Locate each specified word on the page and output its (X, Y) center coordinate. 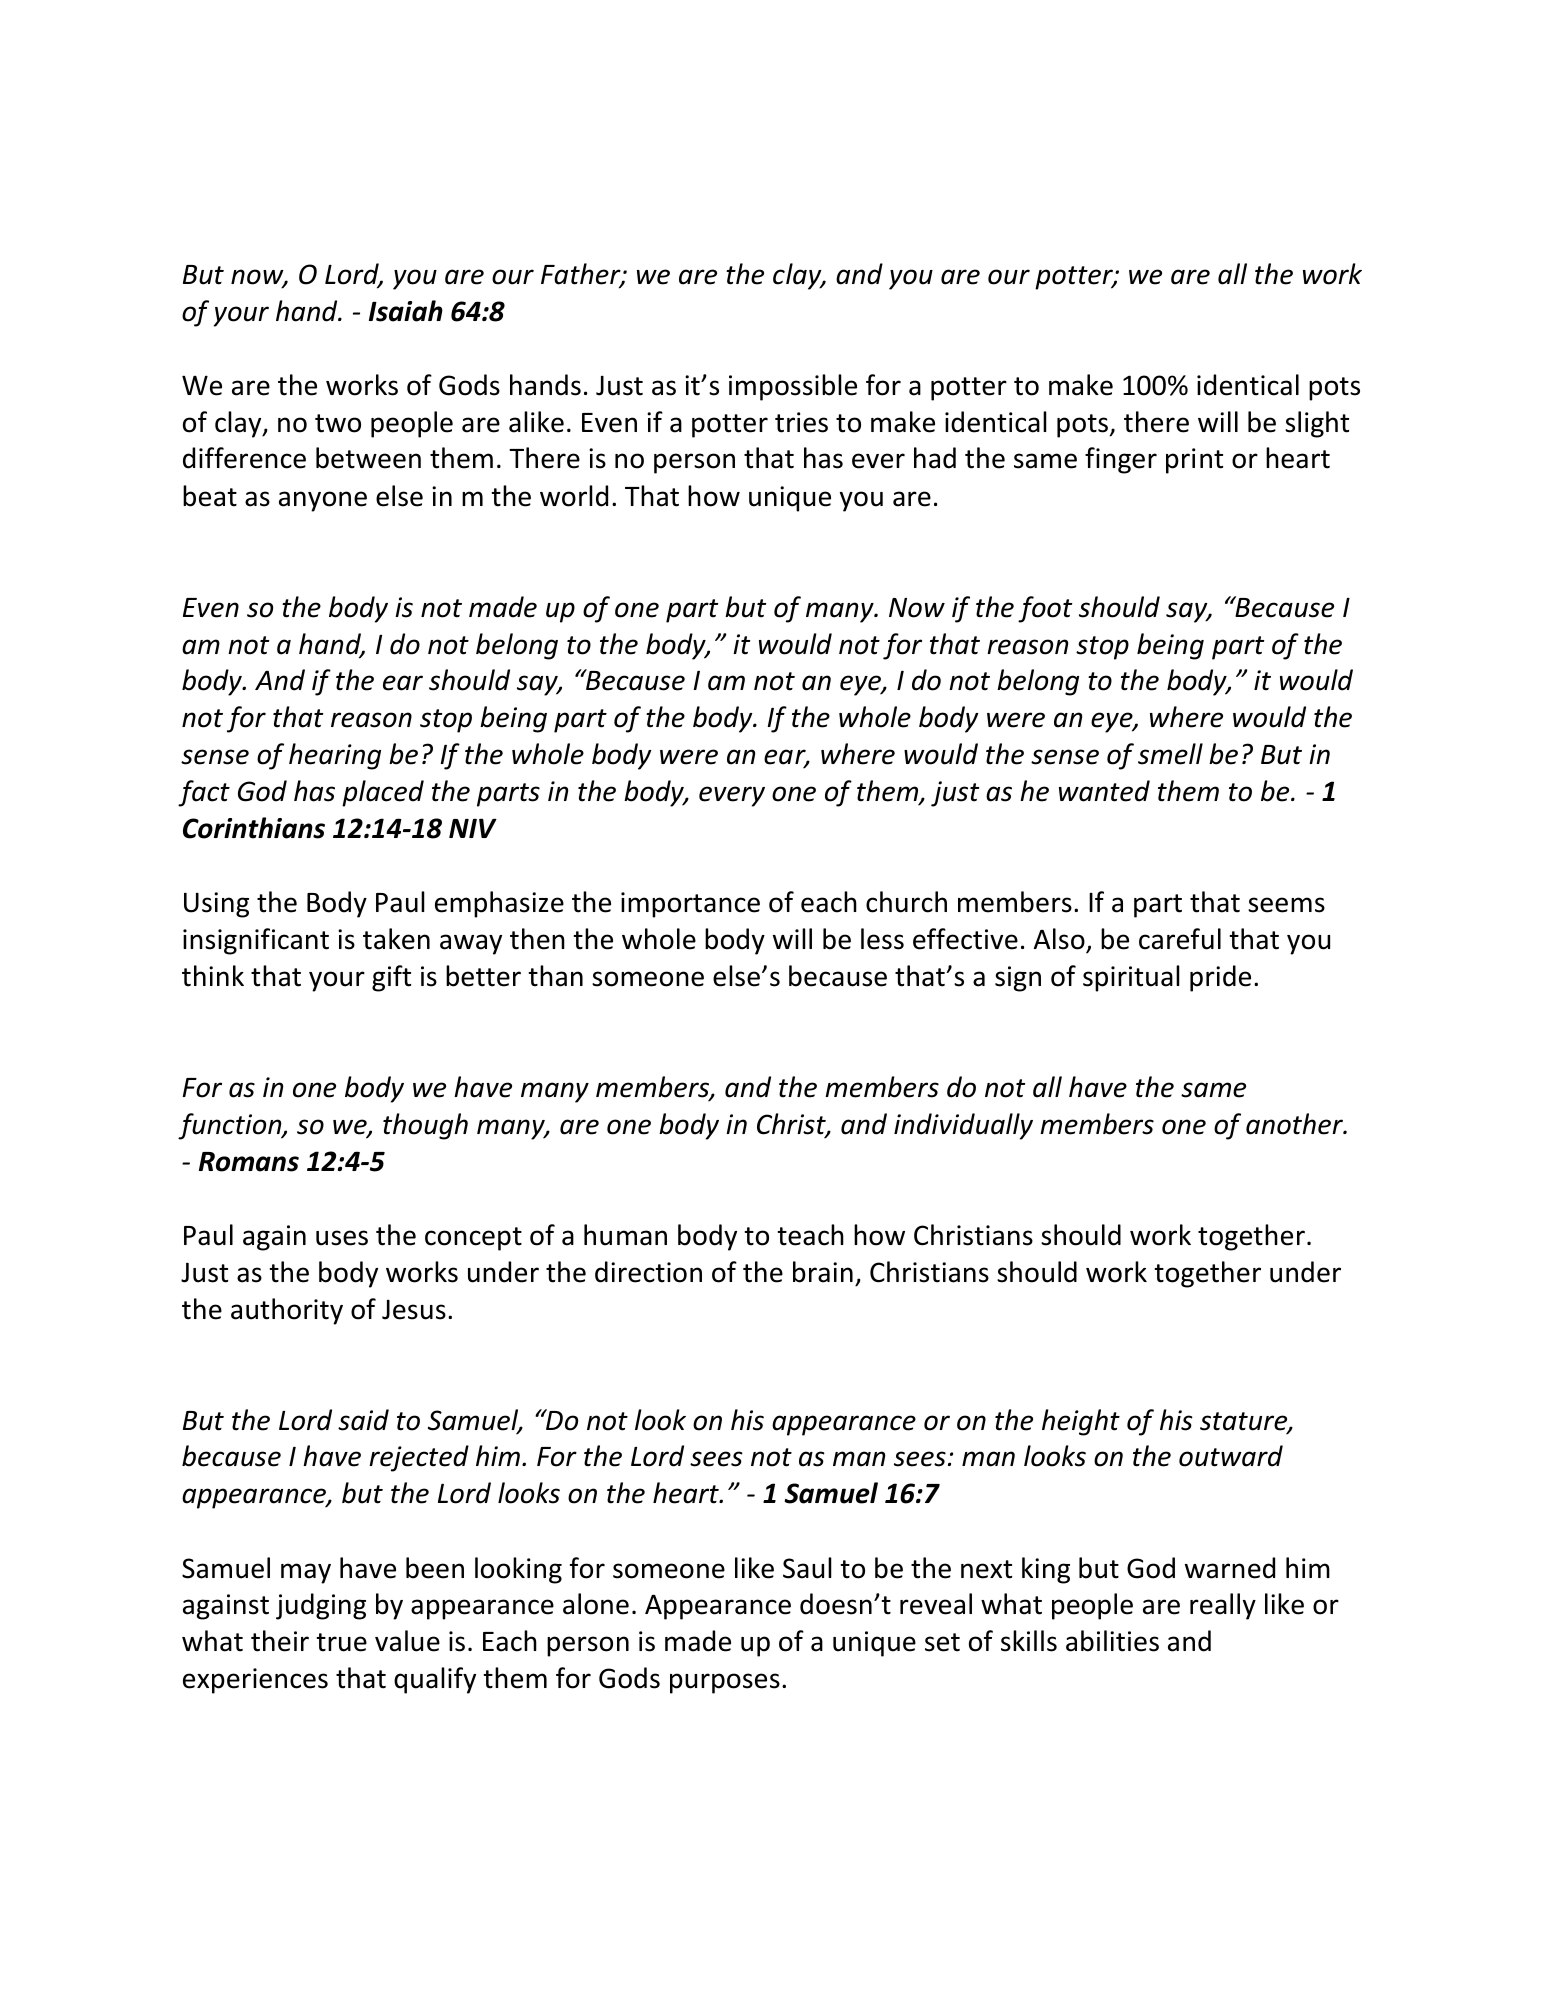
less (882, 939)
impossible (793, 387)
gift (391, 978)
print (1194, 461)
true (341, 1642)
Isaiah (406, 311)
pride (1220, 978)
